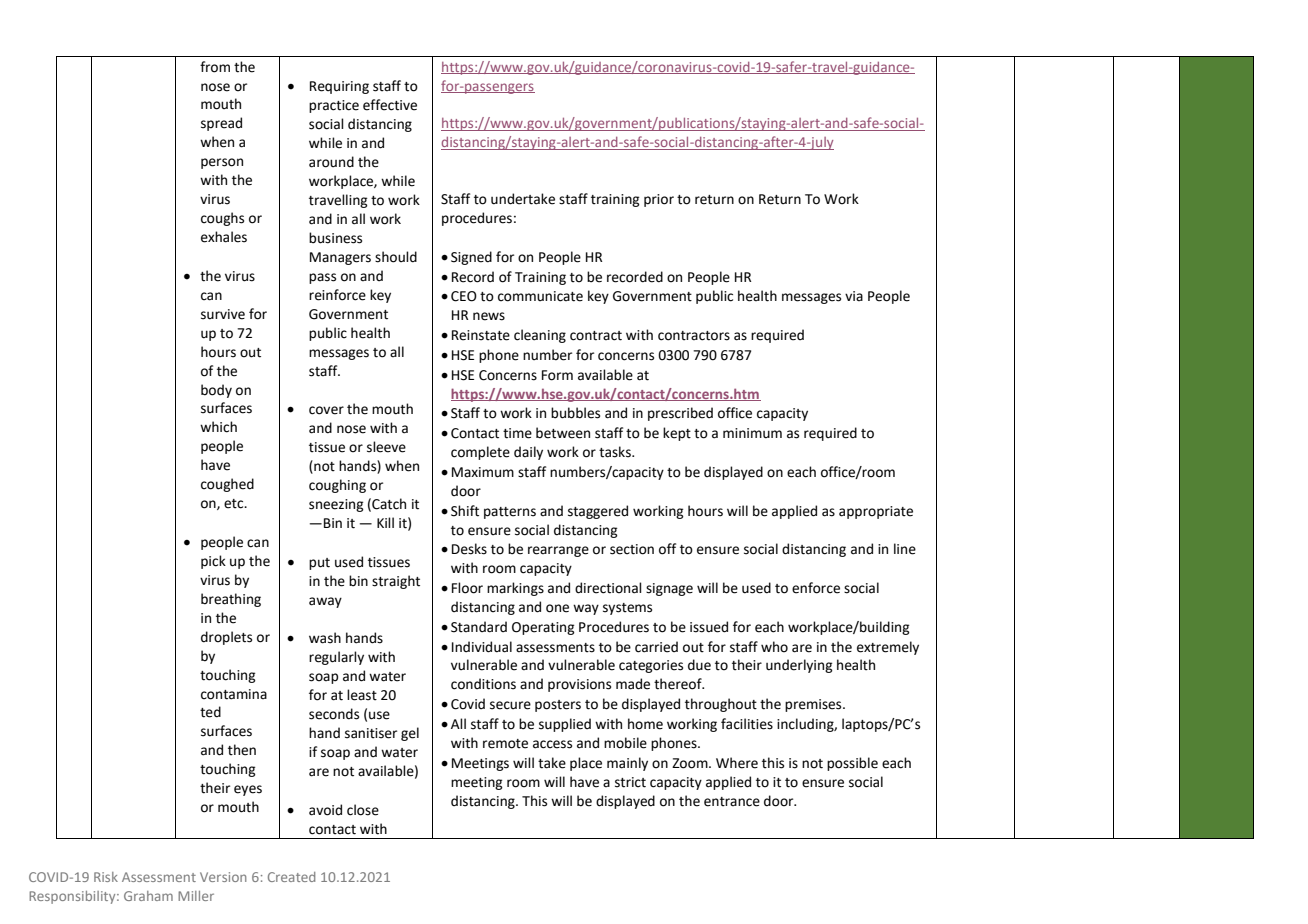 The width and height of the page is (1308, 924). What do you see at coordinates (390, 105) in the page?
I see `effective` at bounding box center [390, 105].
